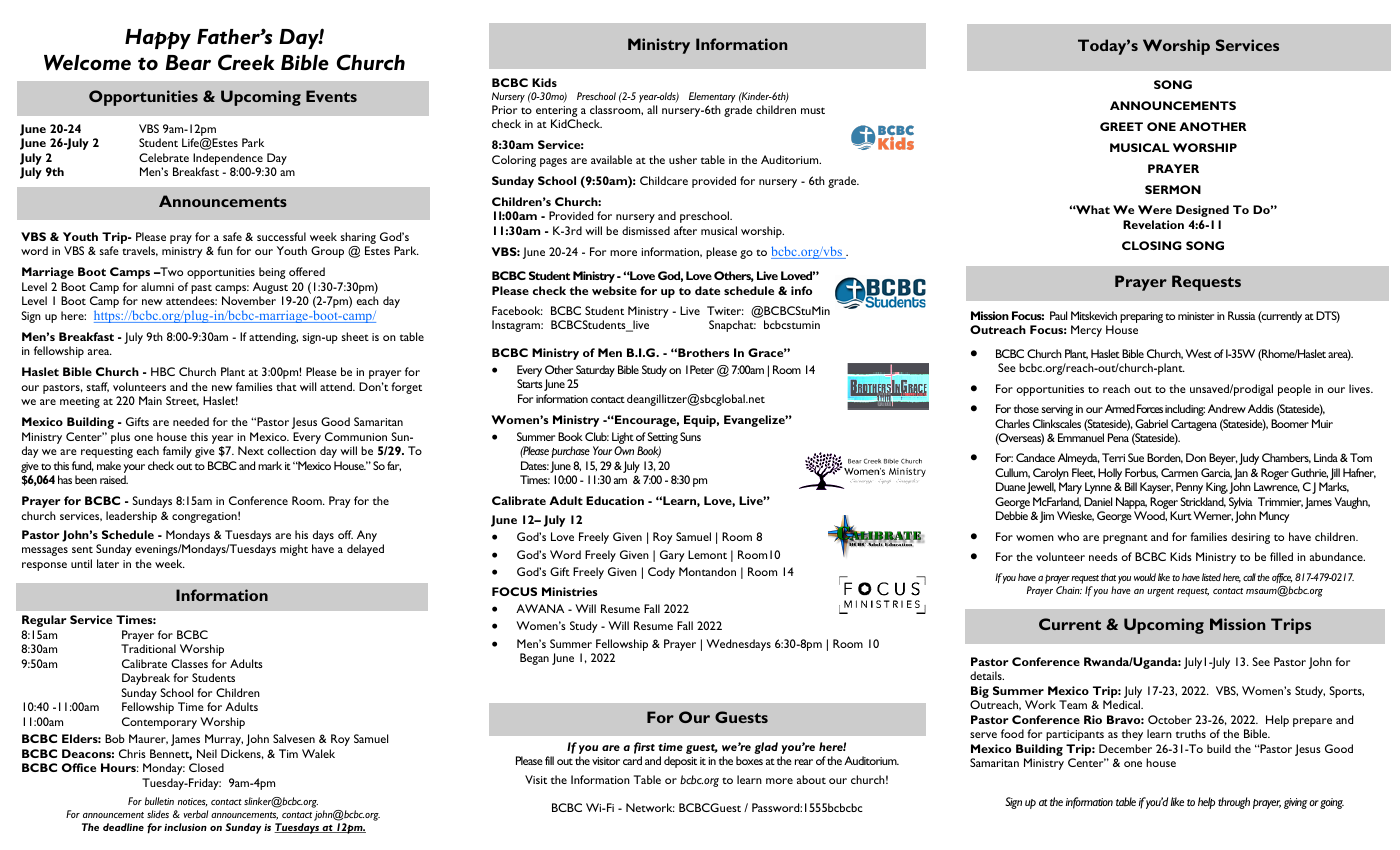  Describe the element at coordinates (1121, 126) in the page. I see `GREET` at that location.
